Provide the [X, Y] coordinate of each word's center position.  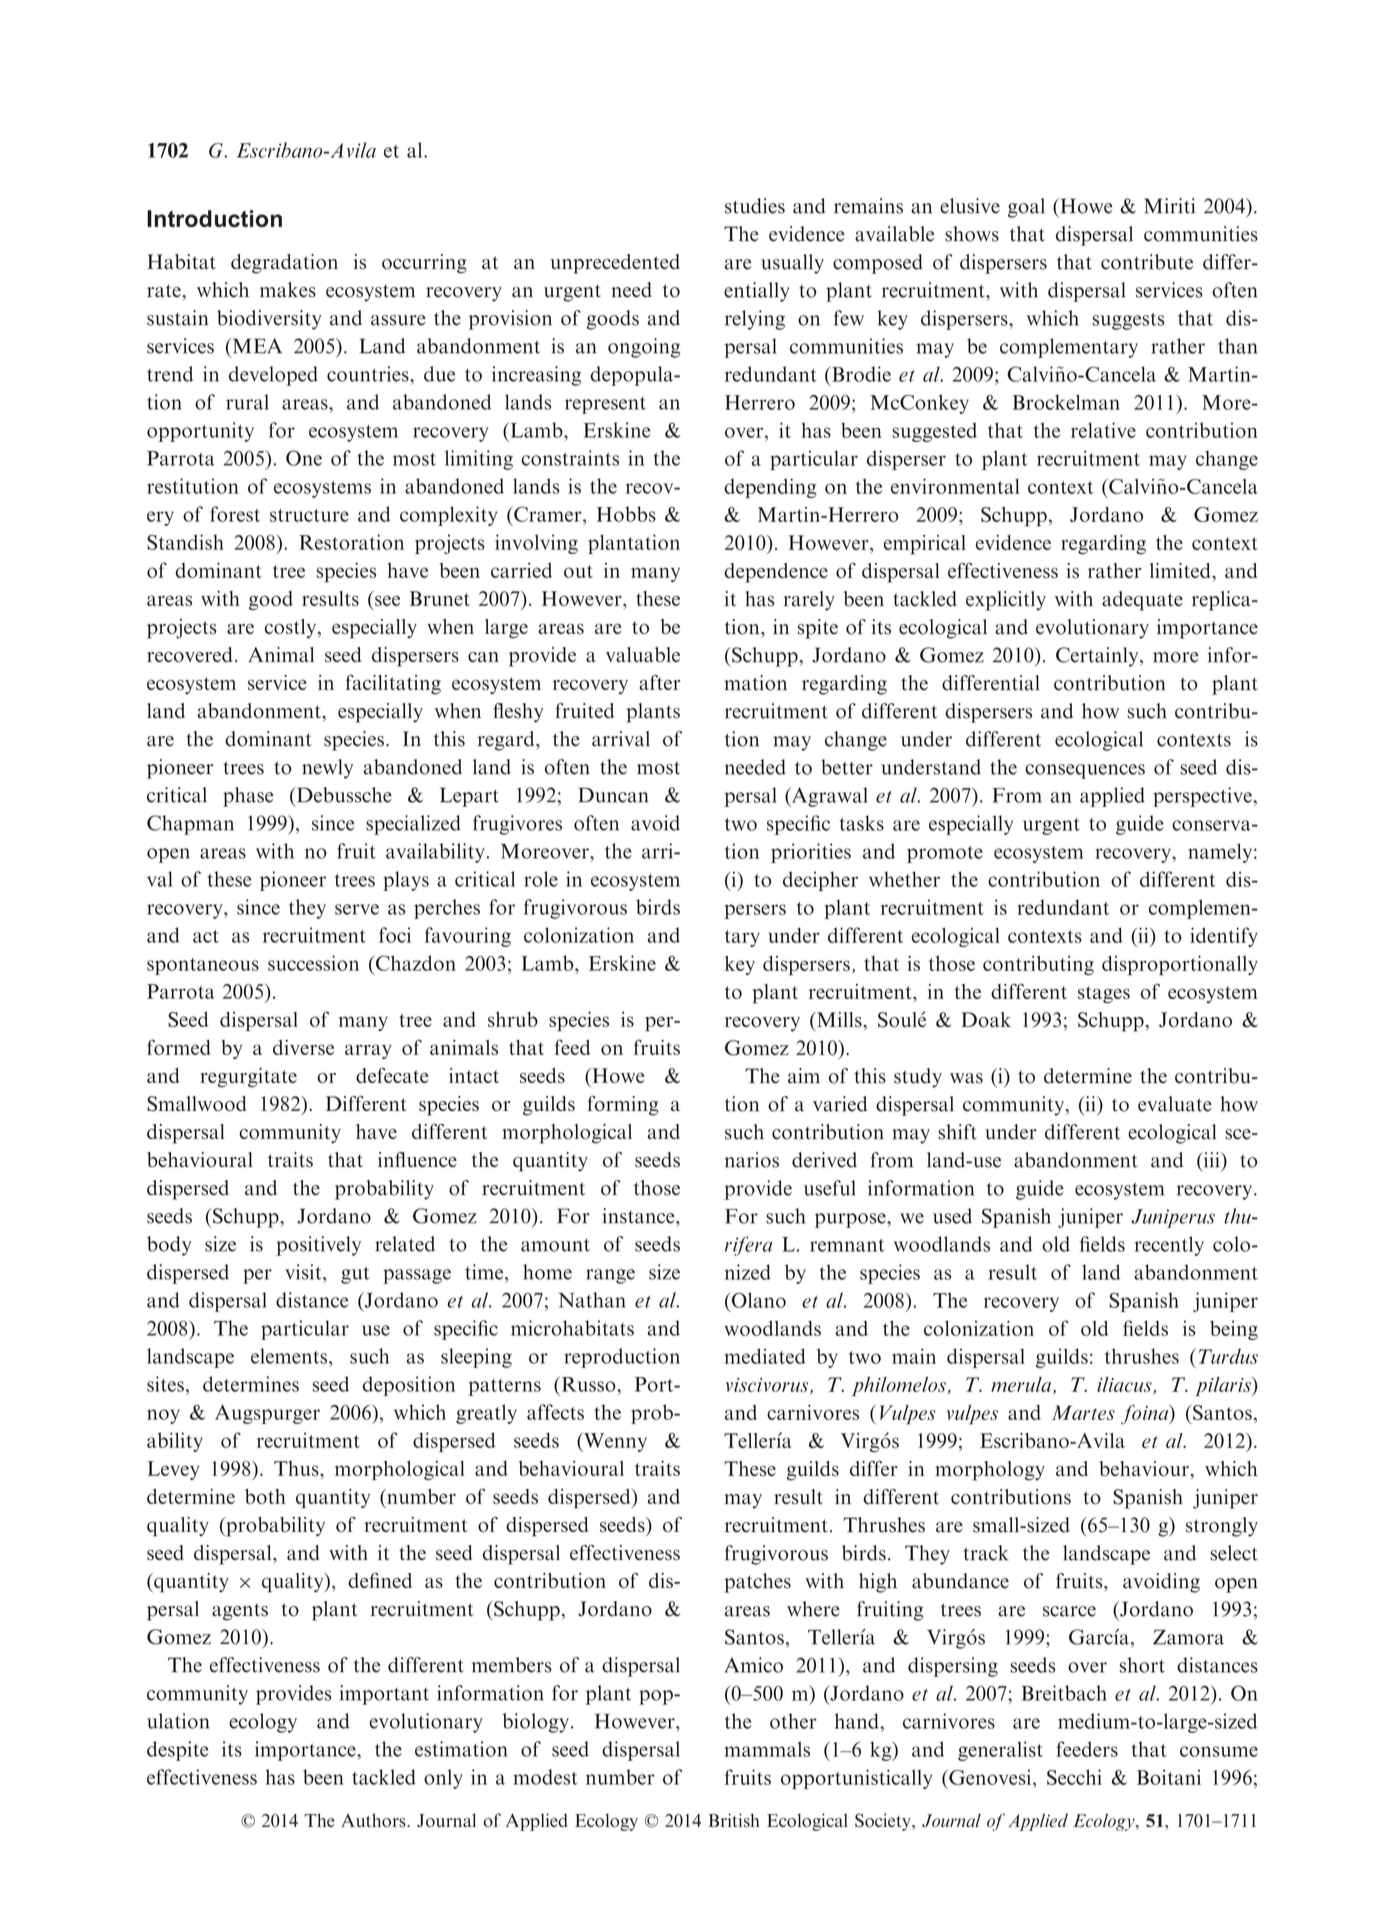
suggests [1128, 321]
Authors [374, 1820]
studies [755, 206]
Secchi [1074, 1777]
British [734, 1820]
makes [288, 290]
